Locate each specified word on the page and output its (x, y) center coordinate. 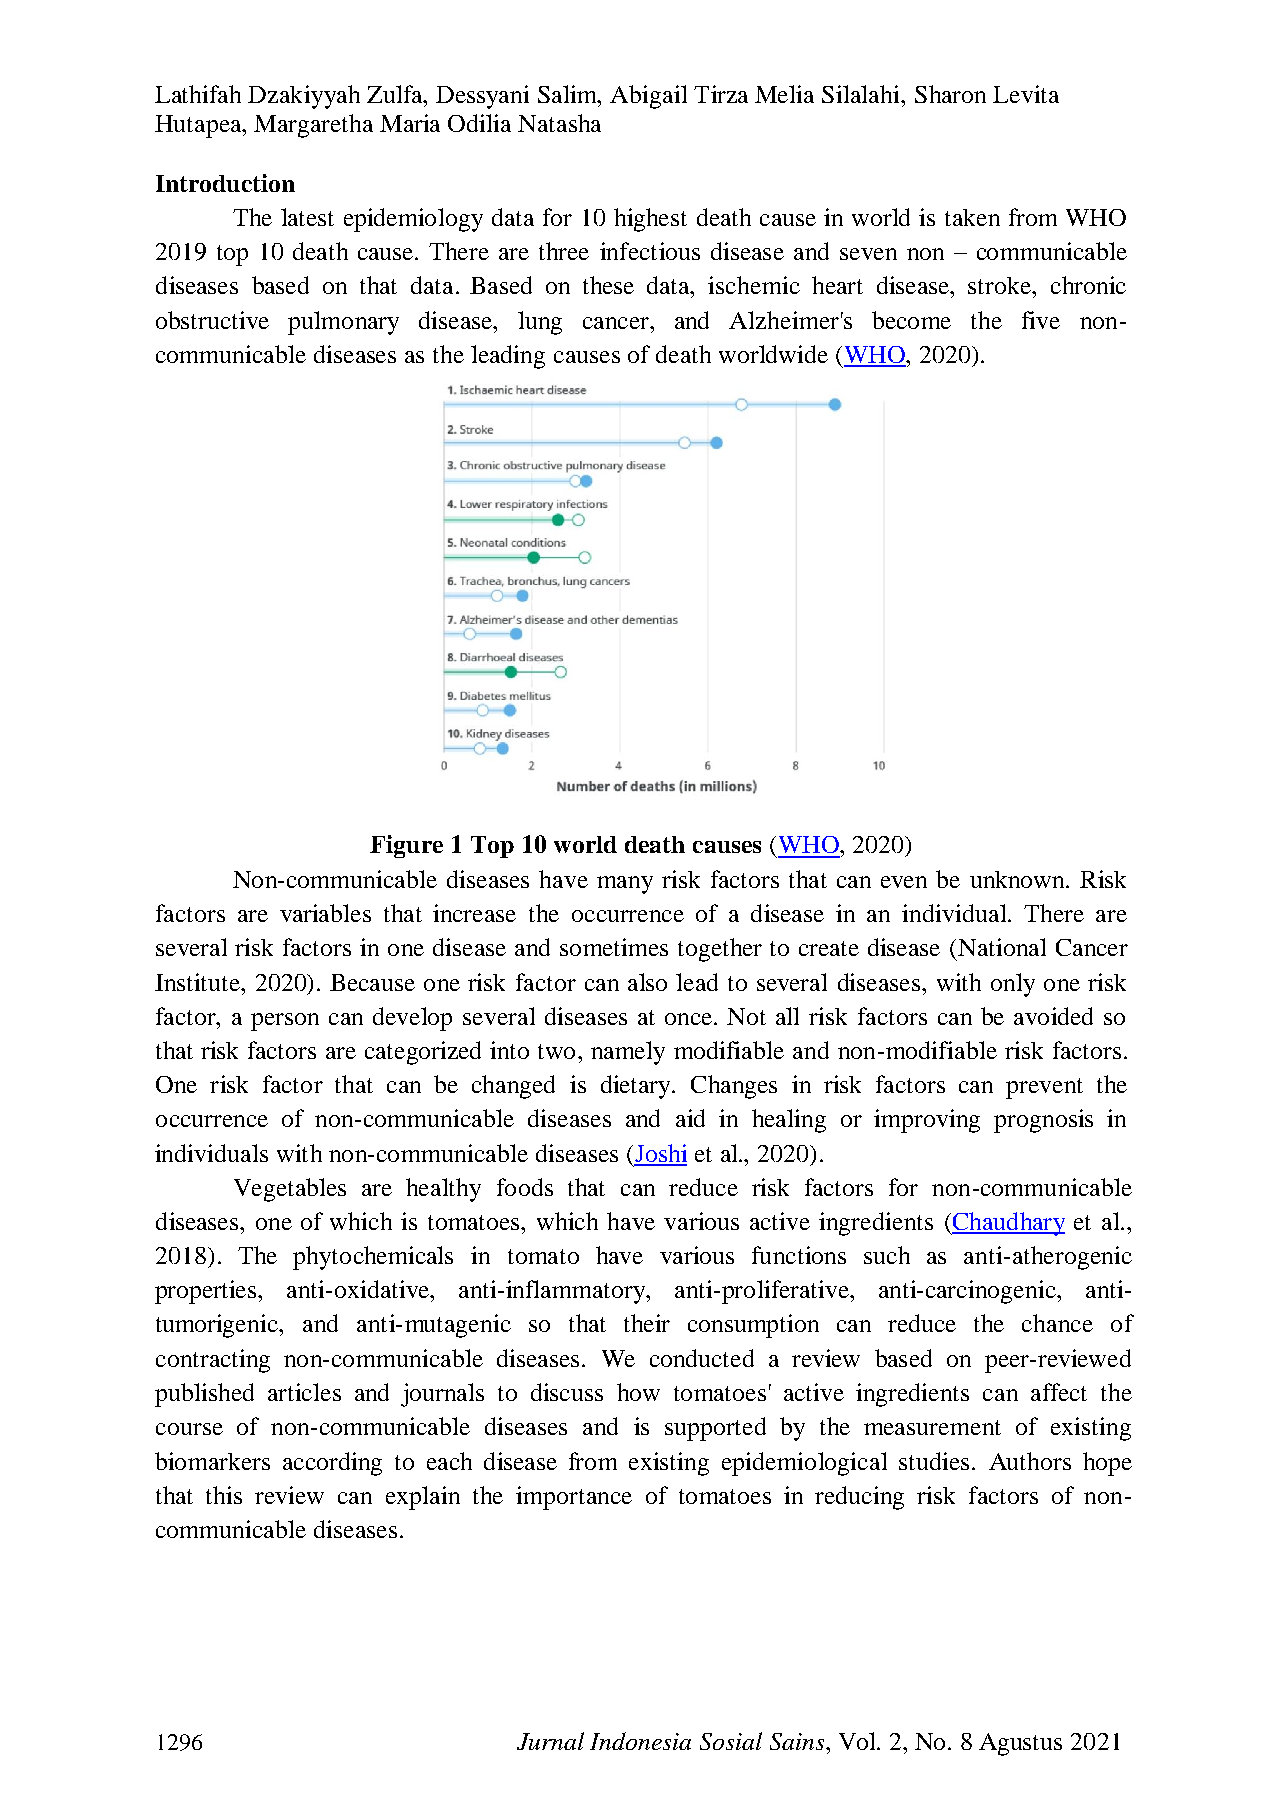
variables (325, 913)
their (647, 1323)
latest (307, 217)
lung (540, 323)
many (625, 885)
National (1002, 947)
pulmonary (343, 323)
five (1041, 320)
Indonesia (640, 1741)
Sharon (950, 94)
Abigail (648, 97)
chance (1057, 1323)
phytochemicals (373, 1258)
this (224, 1495)
